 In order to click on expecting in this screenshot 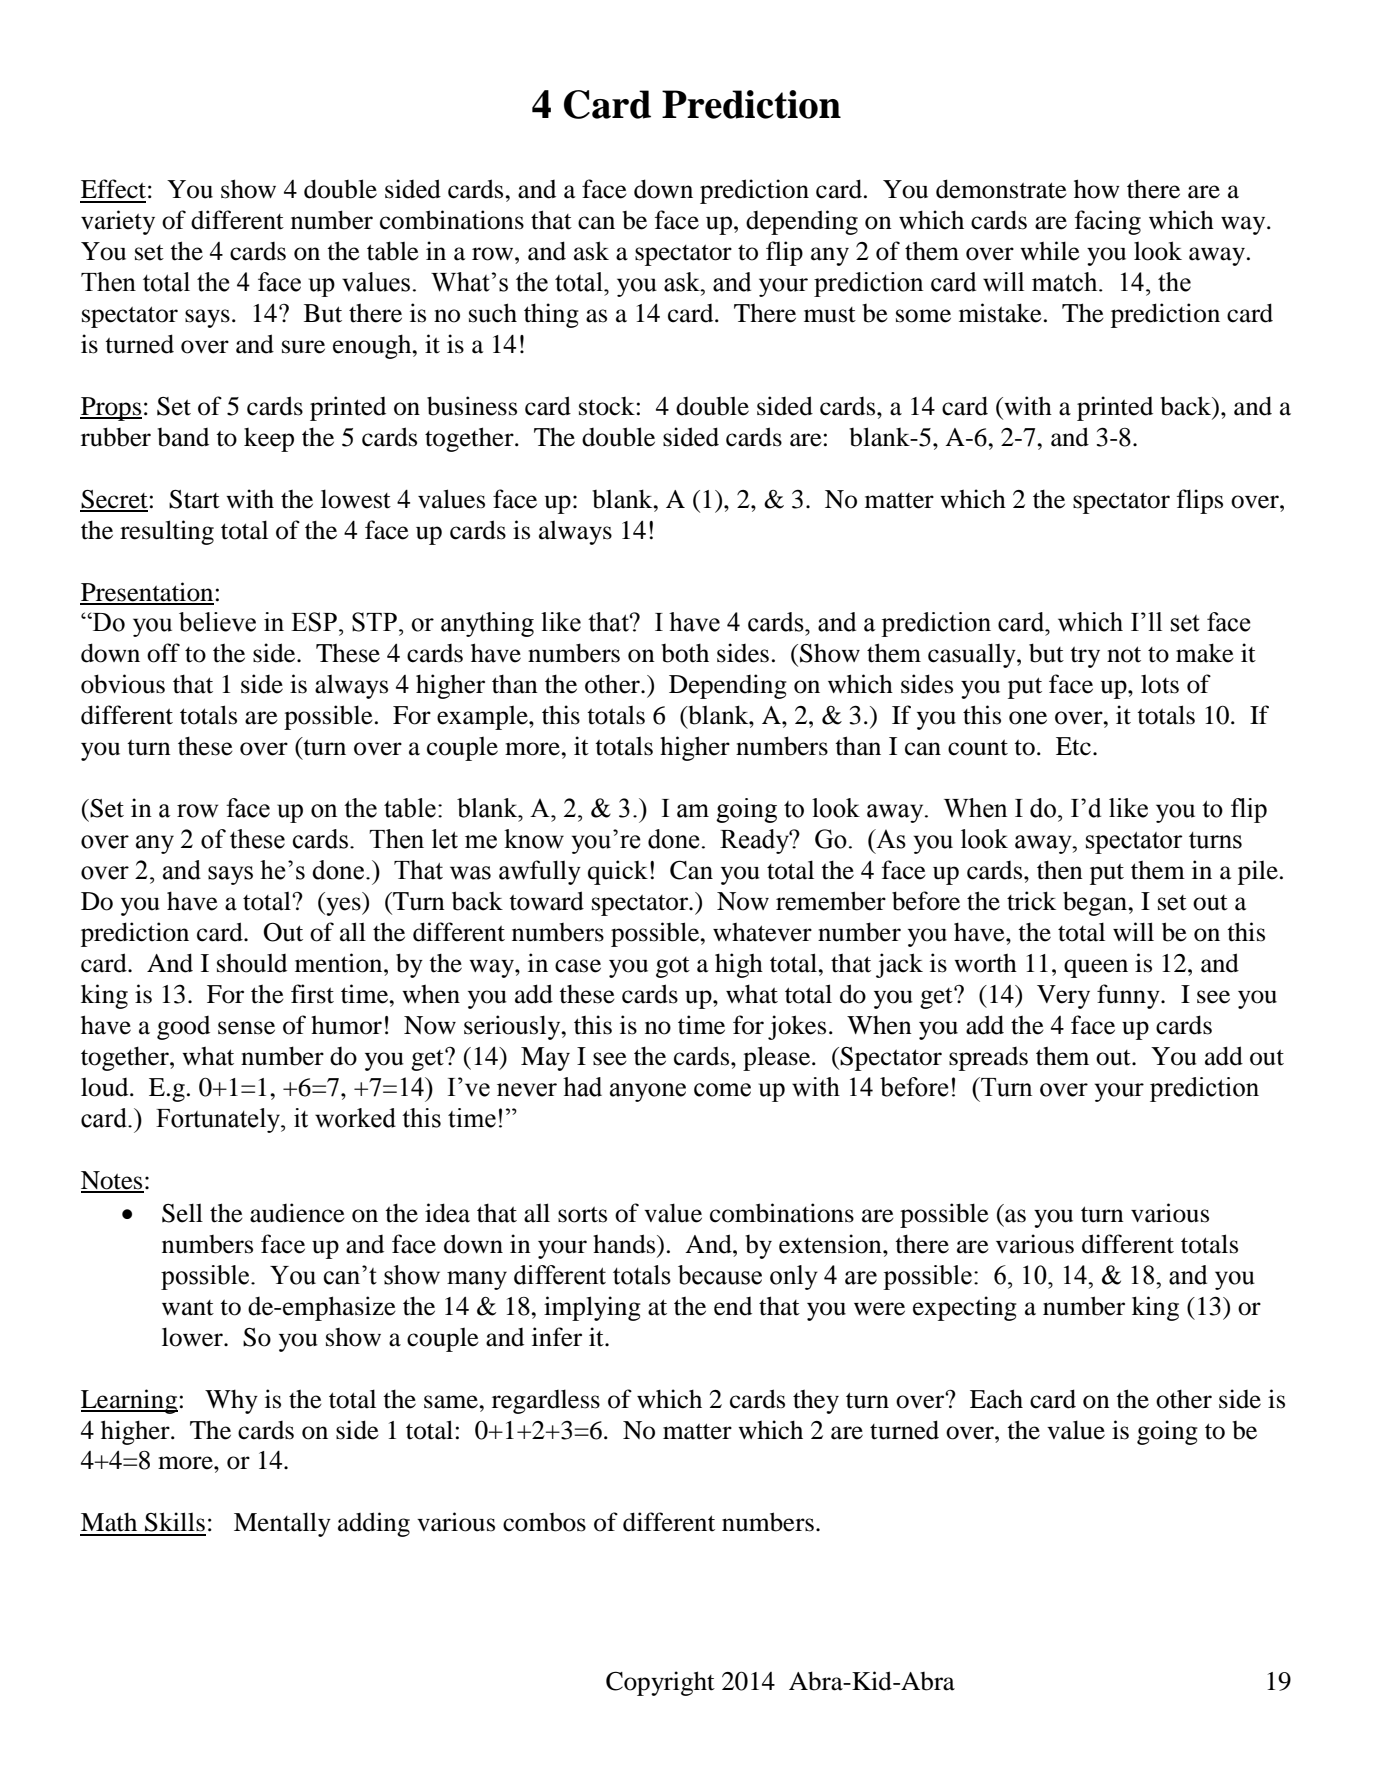, I will do `click(965, 1308)`.
